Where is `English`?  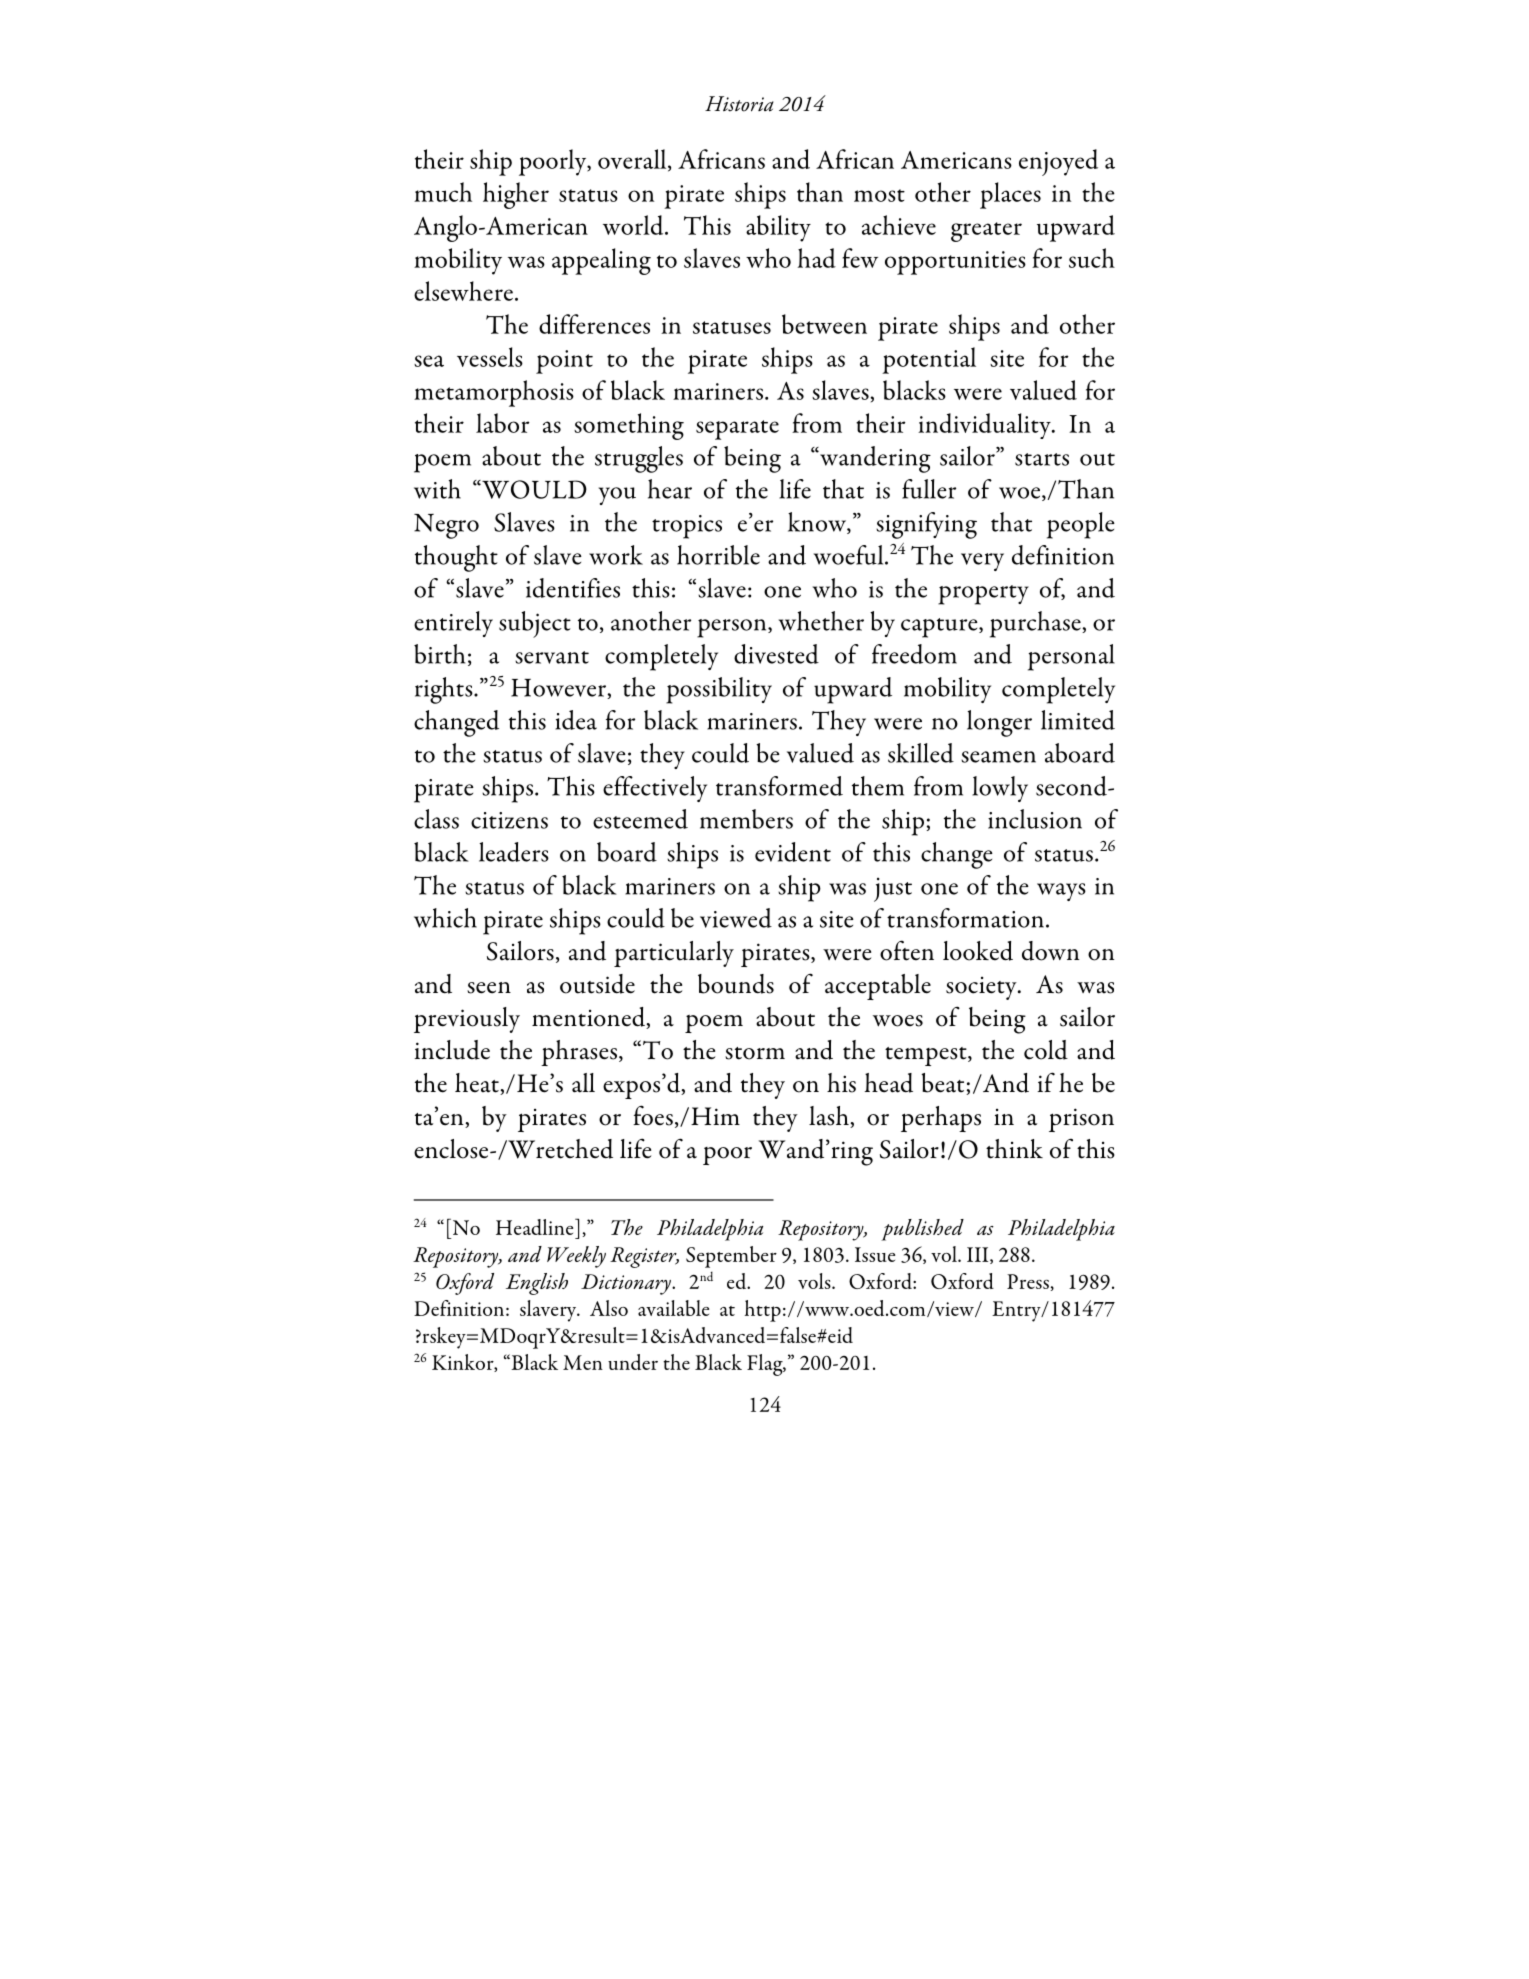 English is located at coordinates (537, 1284).
